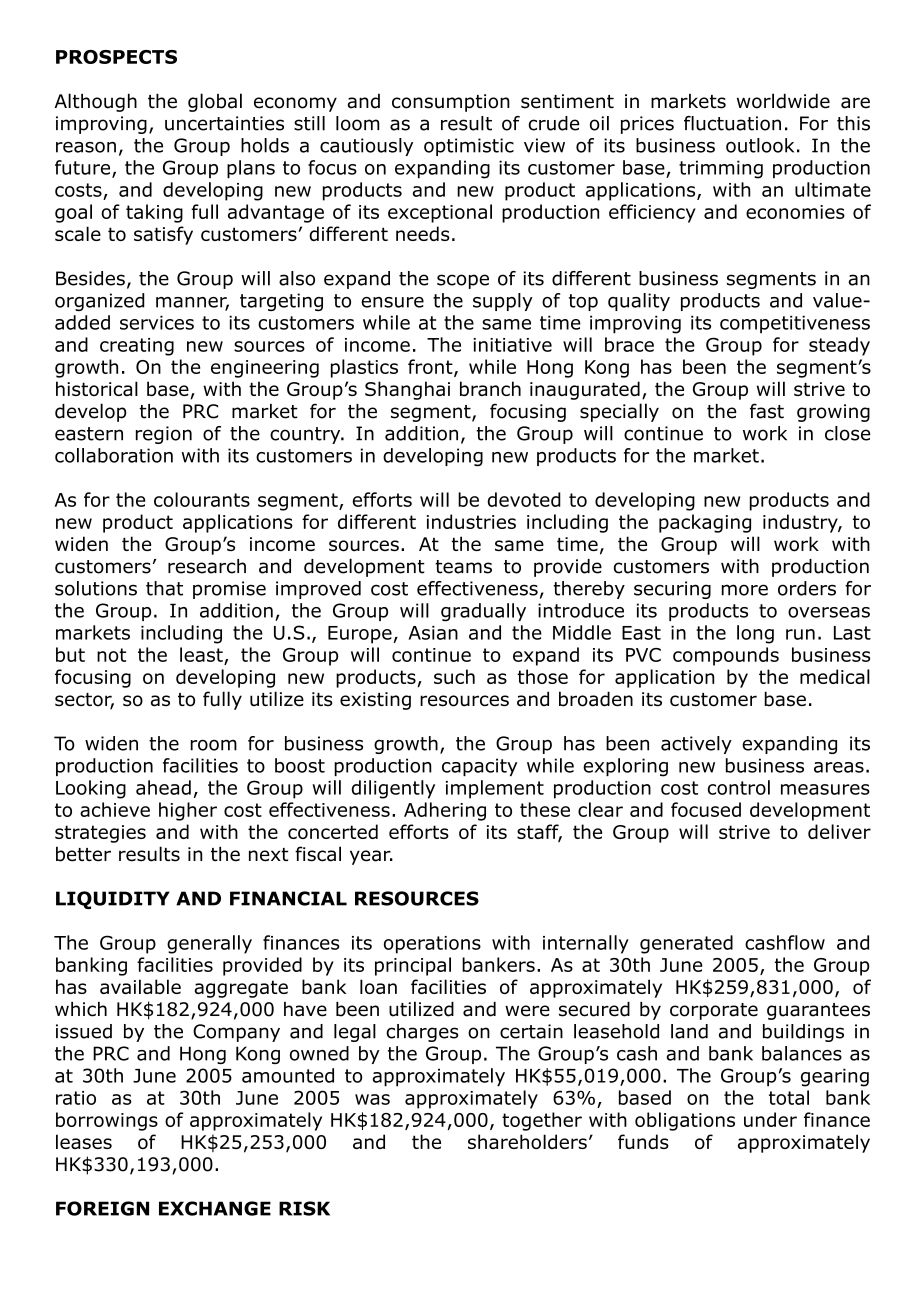 The image size is (924, 1308). Describe the element at coordinates (215, 102) in the image. I see `global` at that location.
